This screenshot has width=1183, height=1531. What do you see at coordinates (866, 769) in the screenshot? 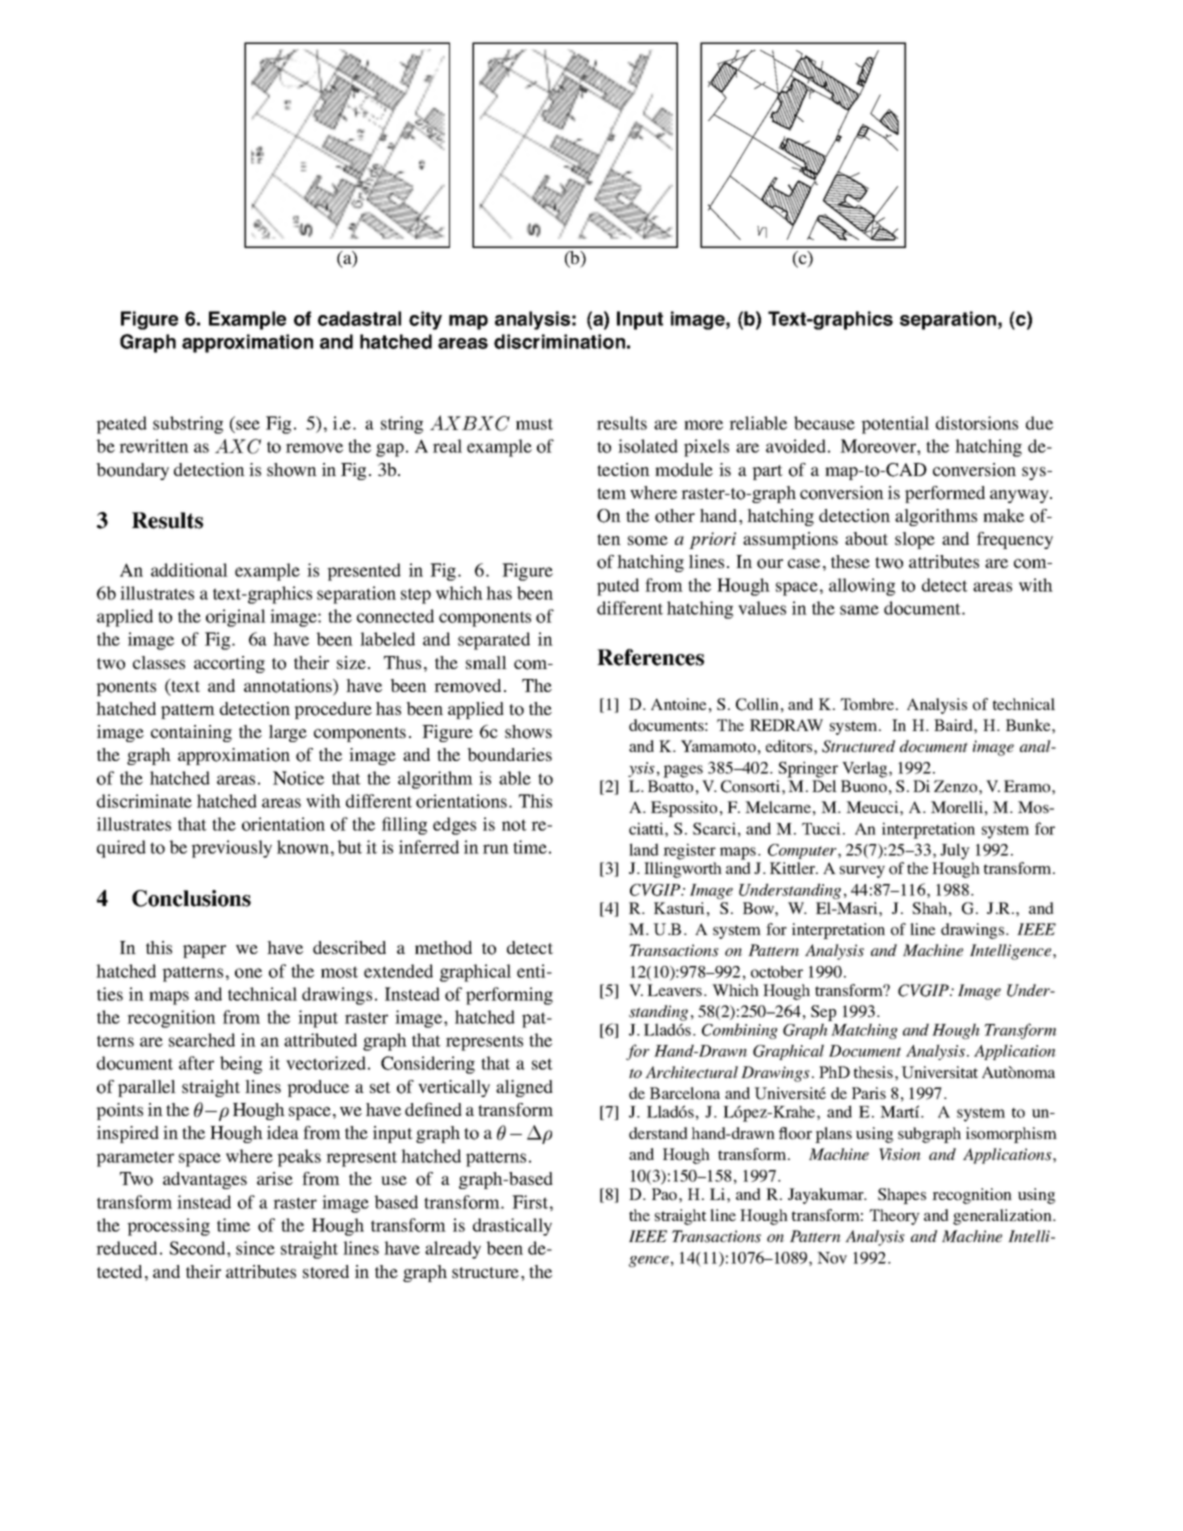
I see `Verlag` at bounding box center [866, 769].
